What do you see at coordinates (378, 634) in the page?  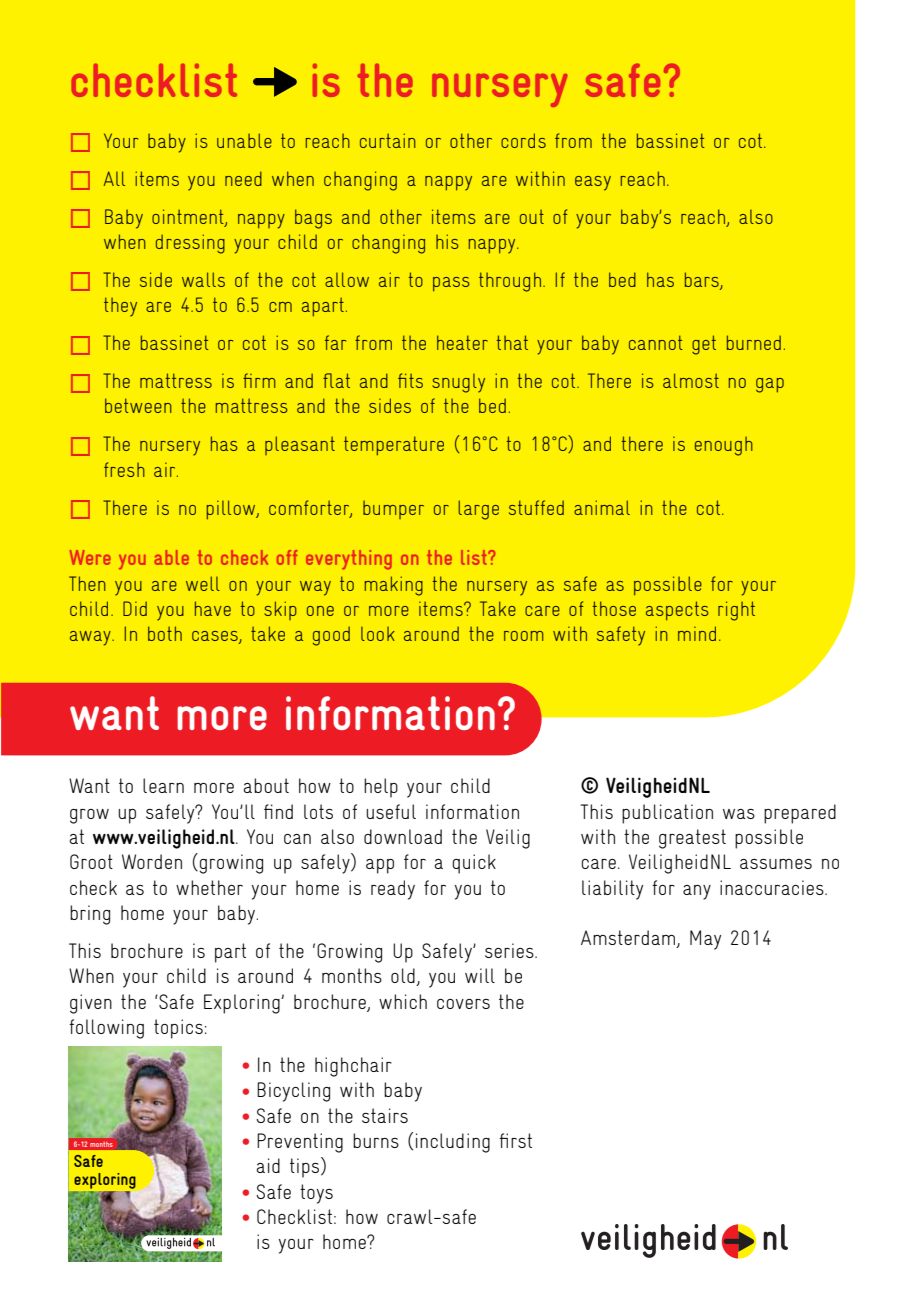 I see `look` at bounding box center [378, 634].
